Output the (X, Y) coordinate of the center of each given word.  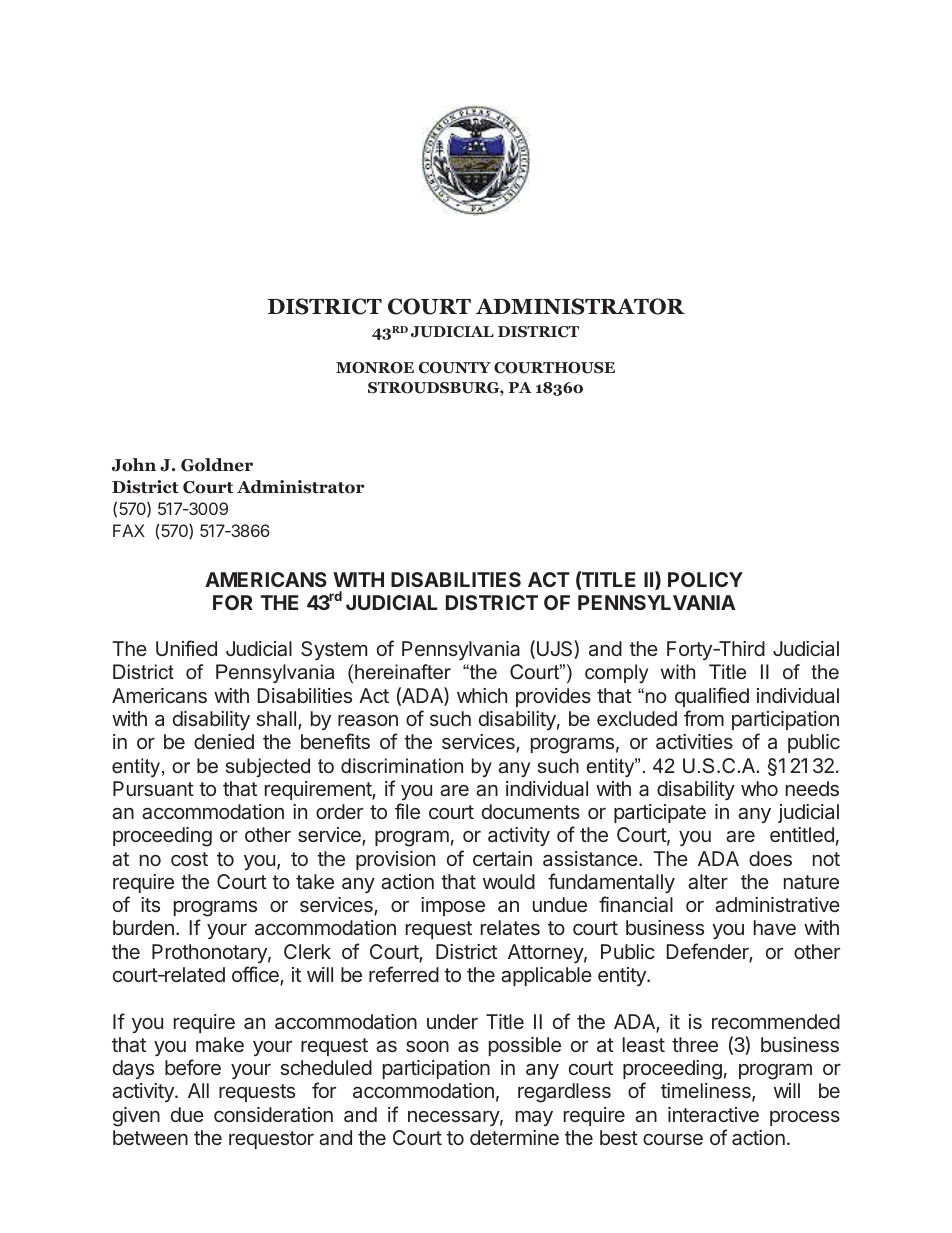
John (134, 465)
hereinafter (403, 671)
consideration (273, 1114)
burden (143, 927)
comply (616, 673)
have (775, 927)
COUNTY (455, 368)
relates (510, 927)
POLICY (705, 579)
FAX (129, 530)
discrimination (402, 765)
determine (514, 1137)
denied (224, 741)
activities (694, 741)
